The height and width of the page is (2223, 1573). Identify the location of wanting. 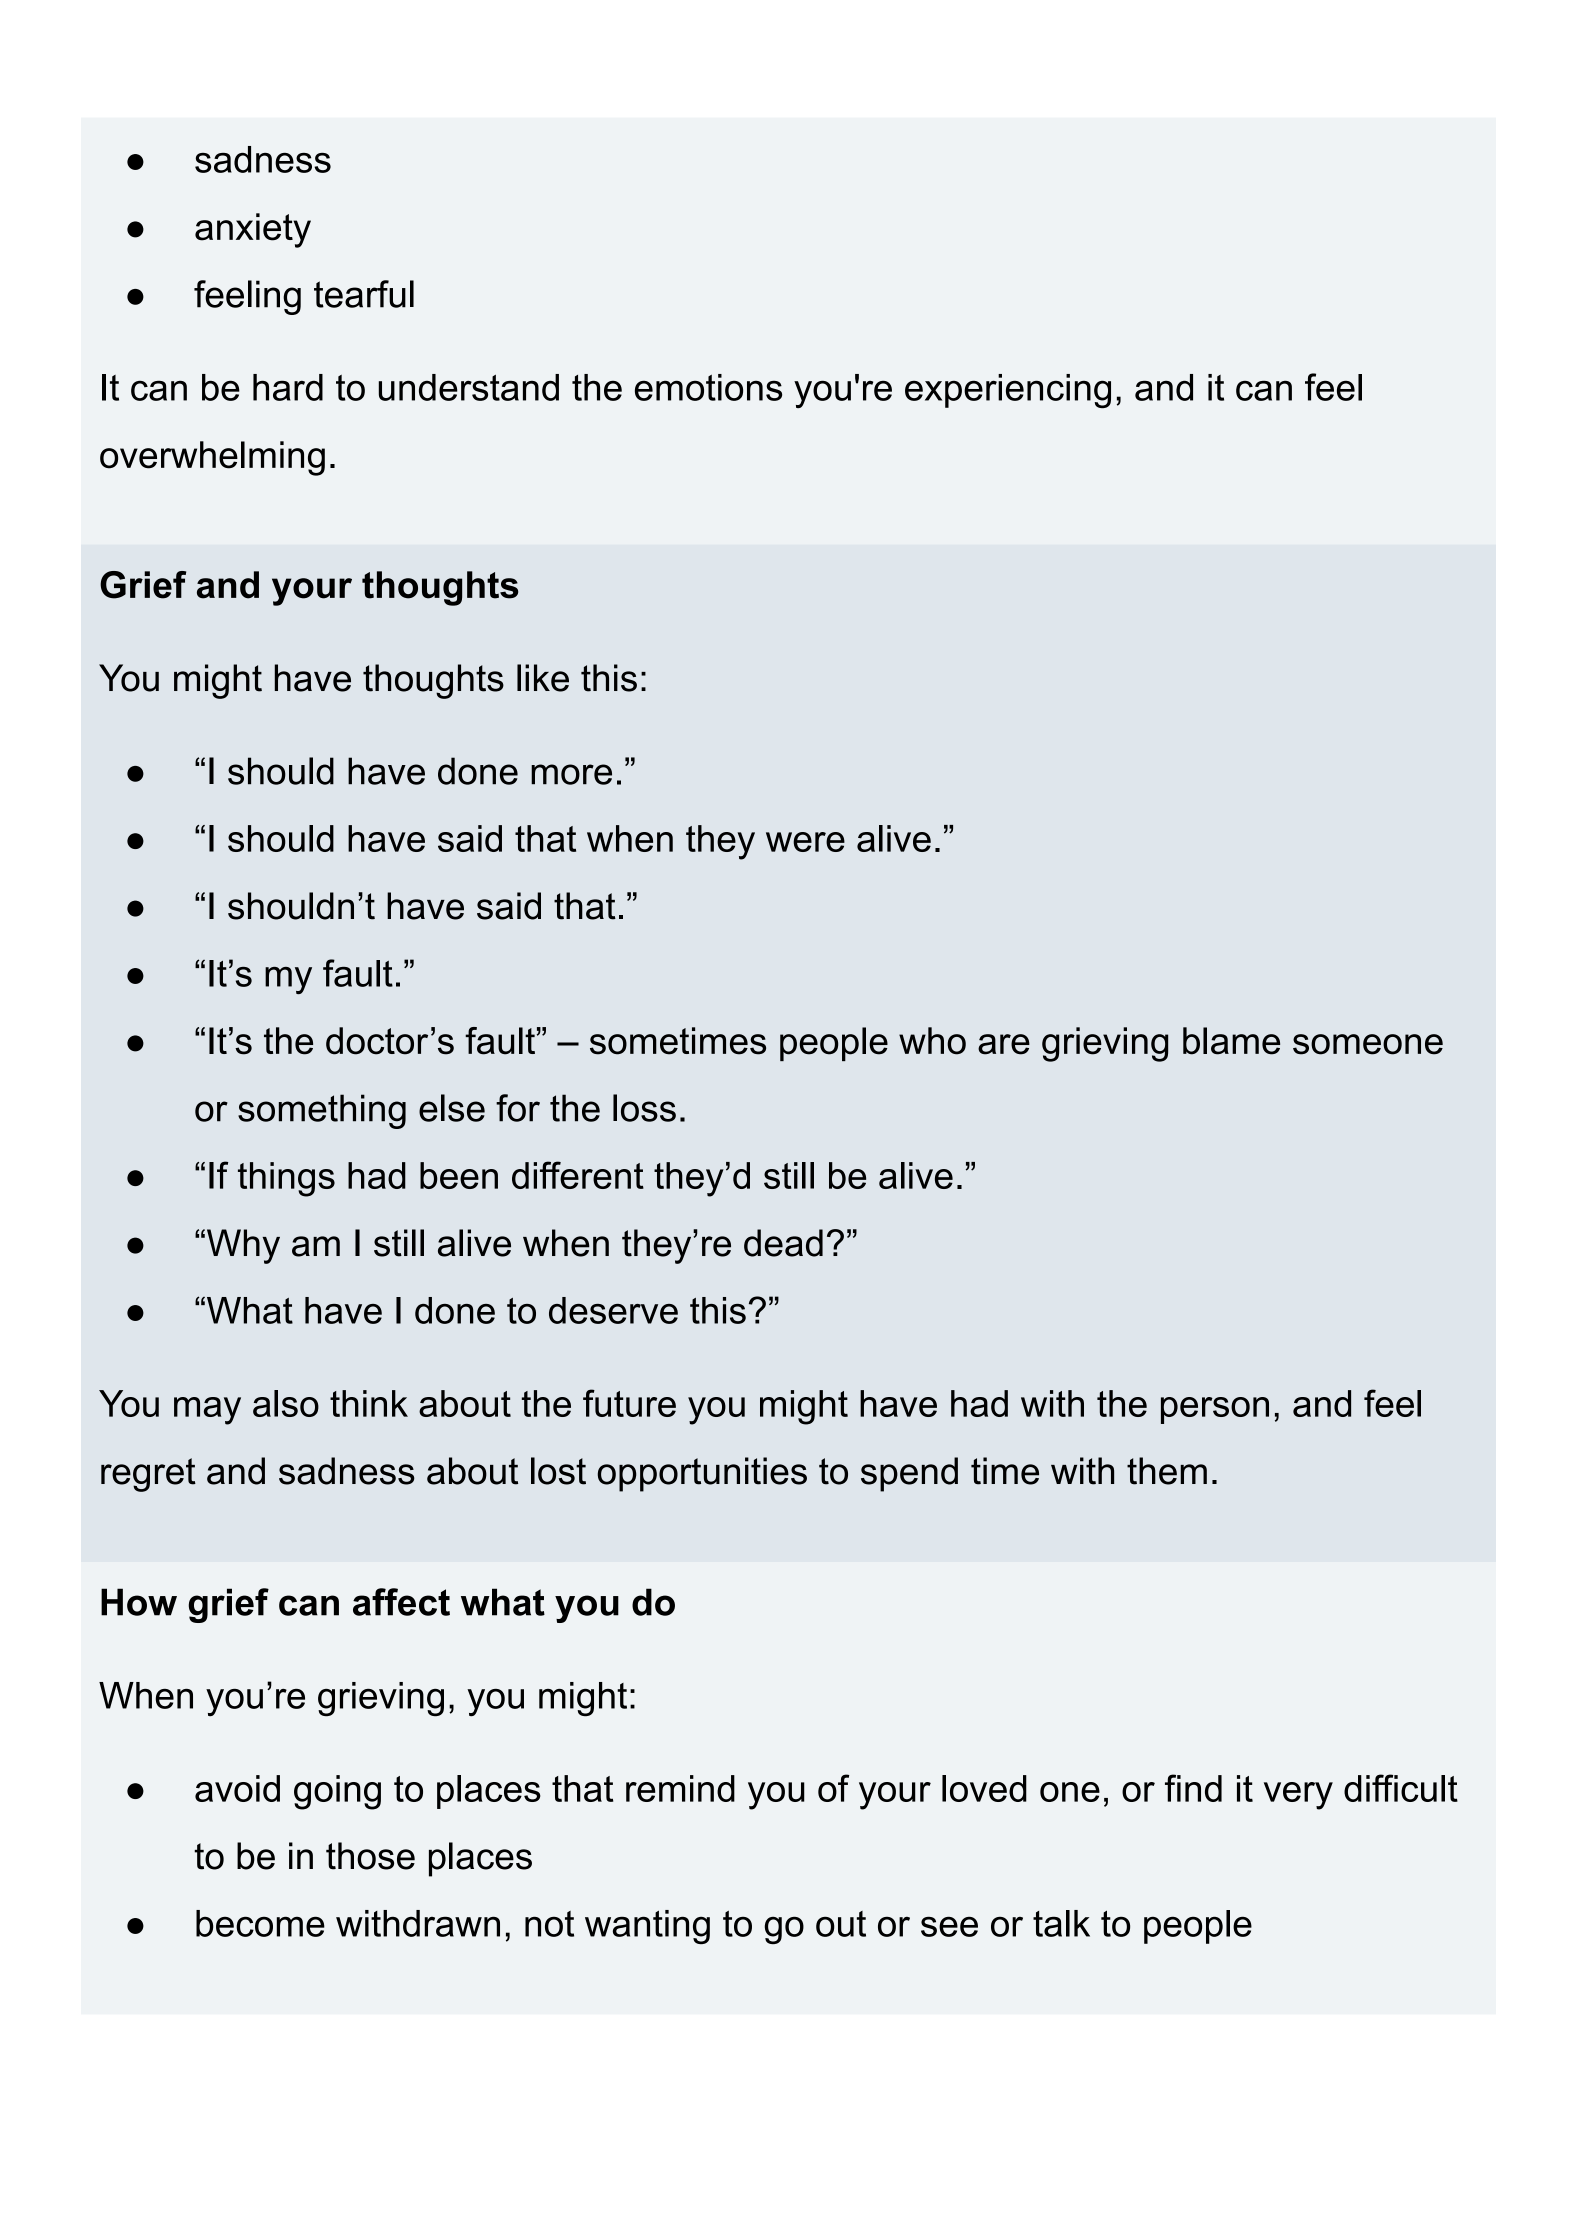
(647, 1927).
